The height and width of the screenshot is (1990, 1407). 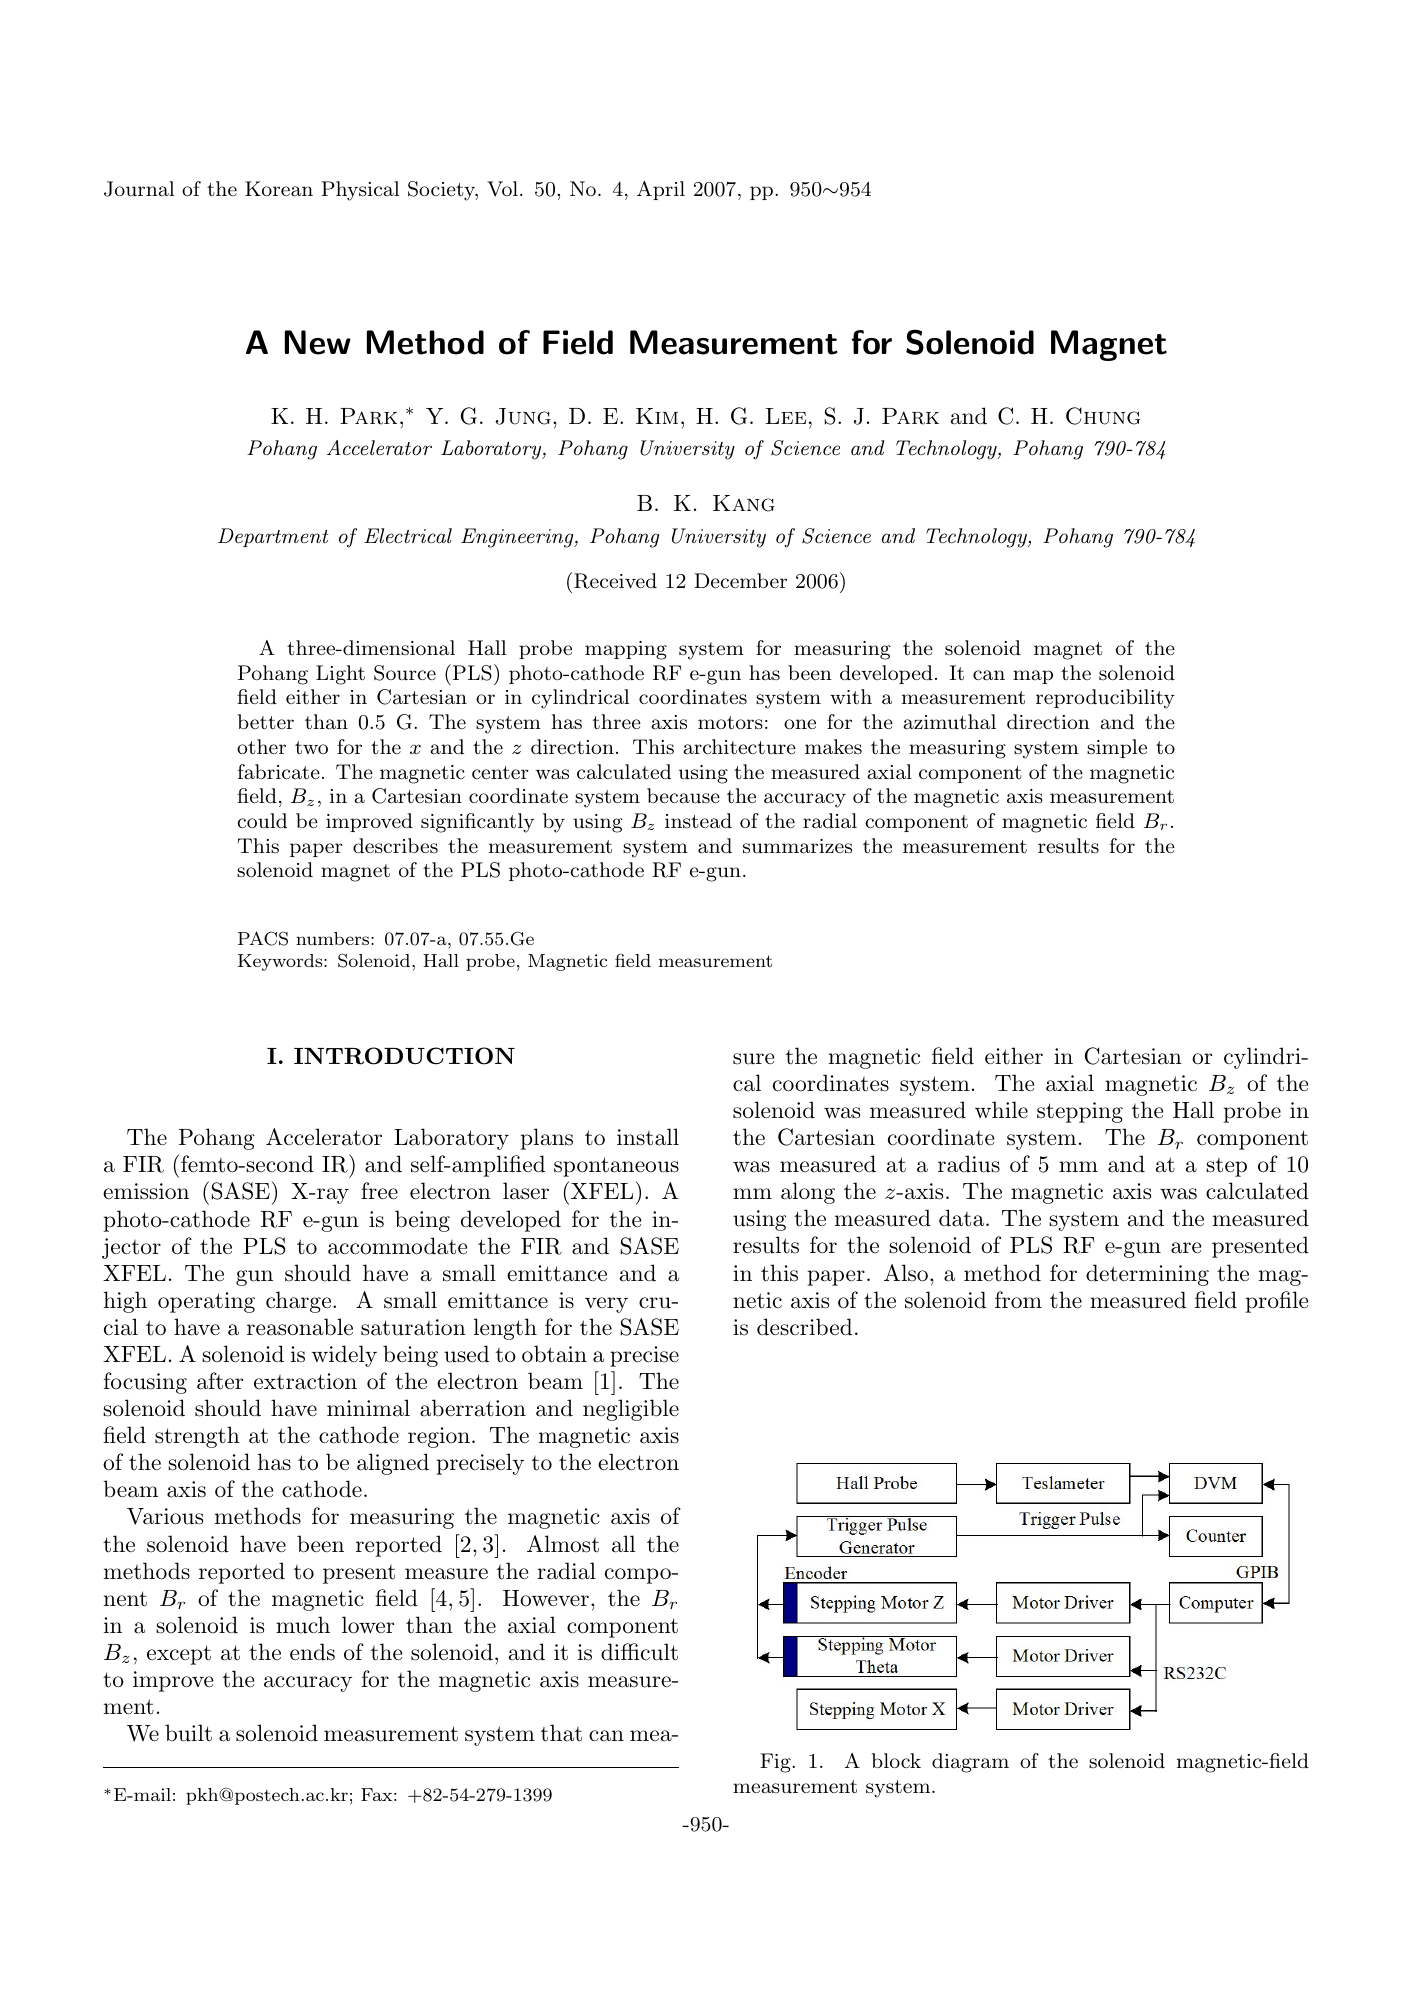 What do you see at coordinates (188, 1733) in the screenshot?
I see `built` at bounding box center [188, 1733].
